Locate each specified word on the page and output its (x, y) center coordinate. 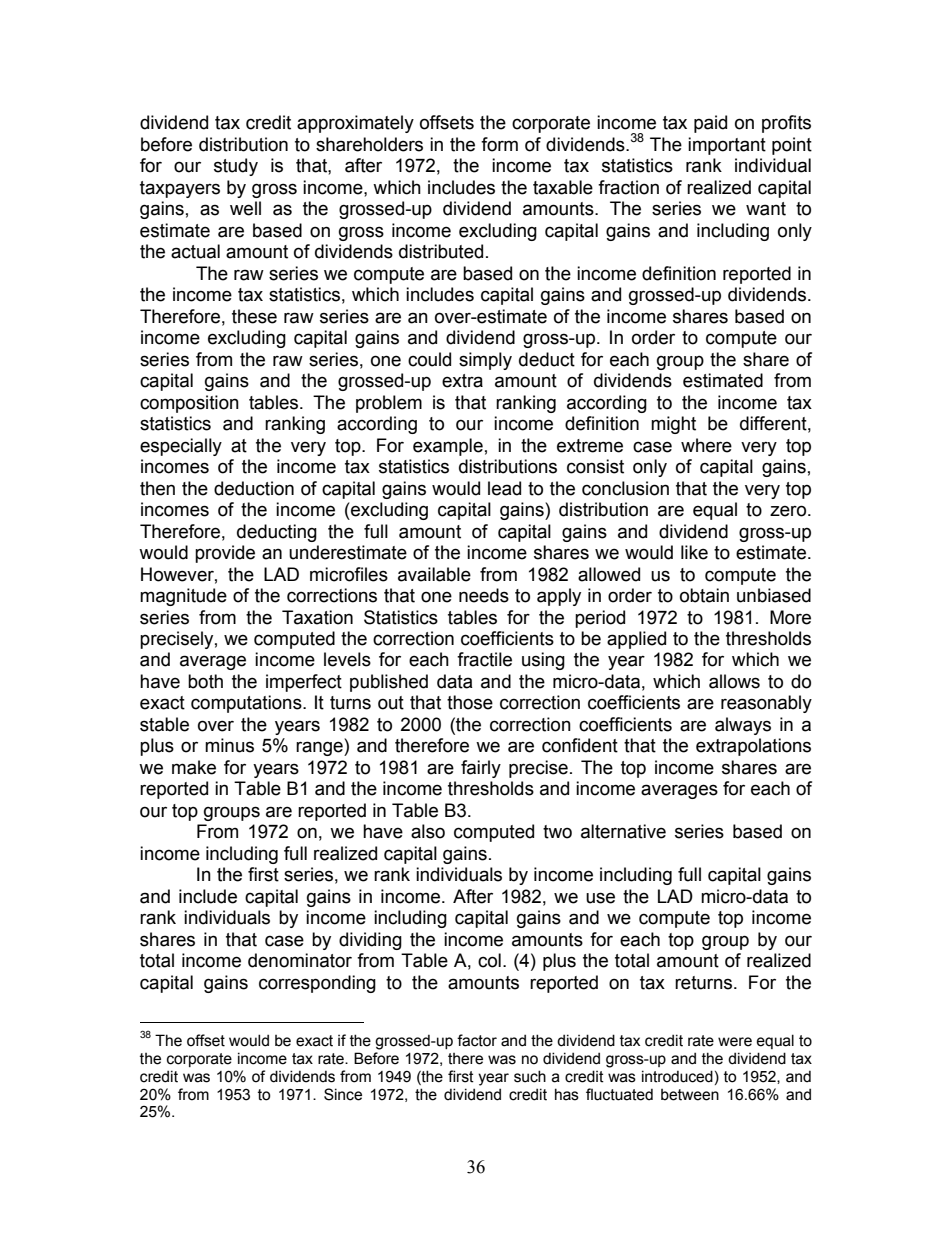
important (727, 146)
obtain (704, 595)
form (499, 144)
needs (484, 595)
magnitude (183, 597)
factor (477, 1040)
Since (343, 1094)
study (236, 167)
